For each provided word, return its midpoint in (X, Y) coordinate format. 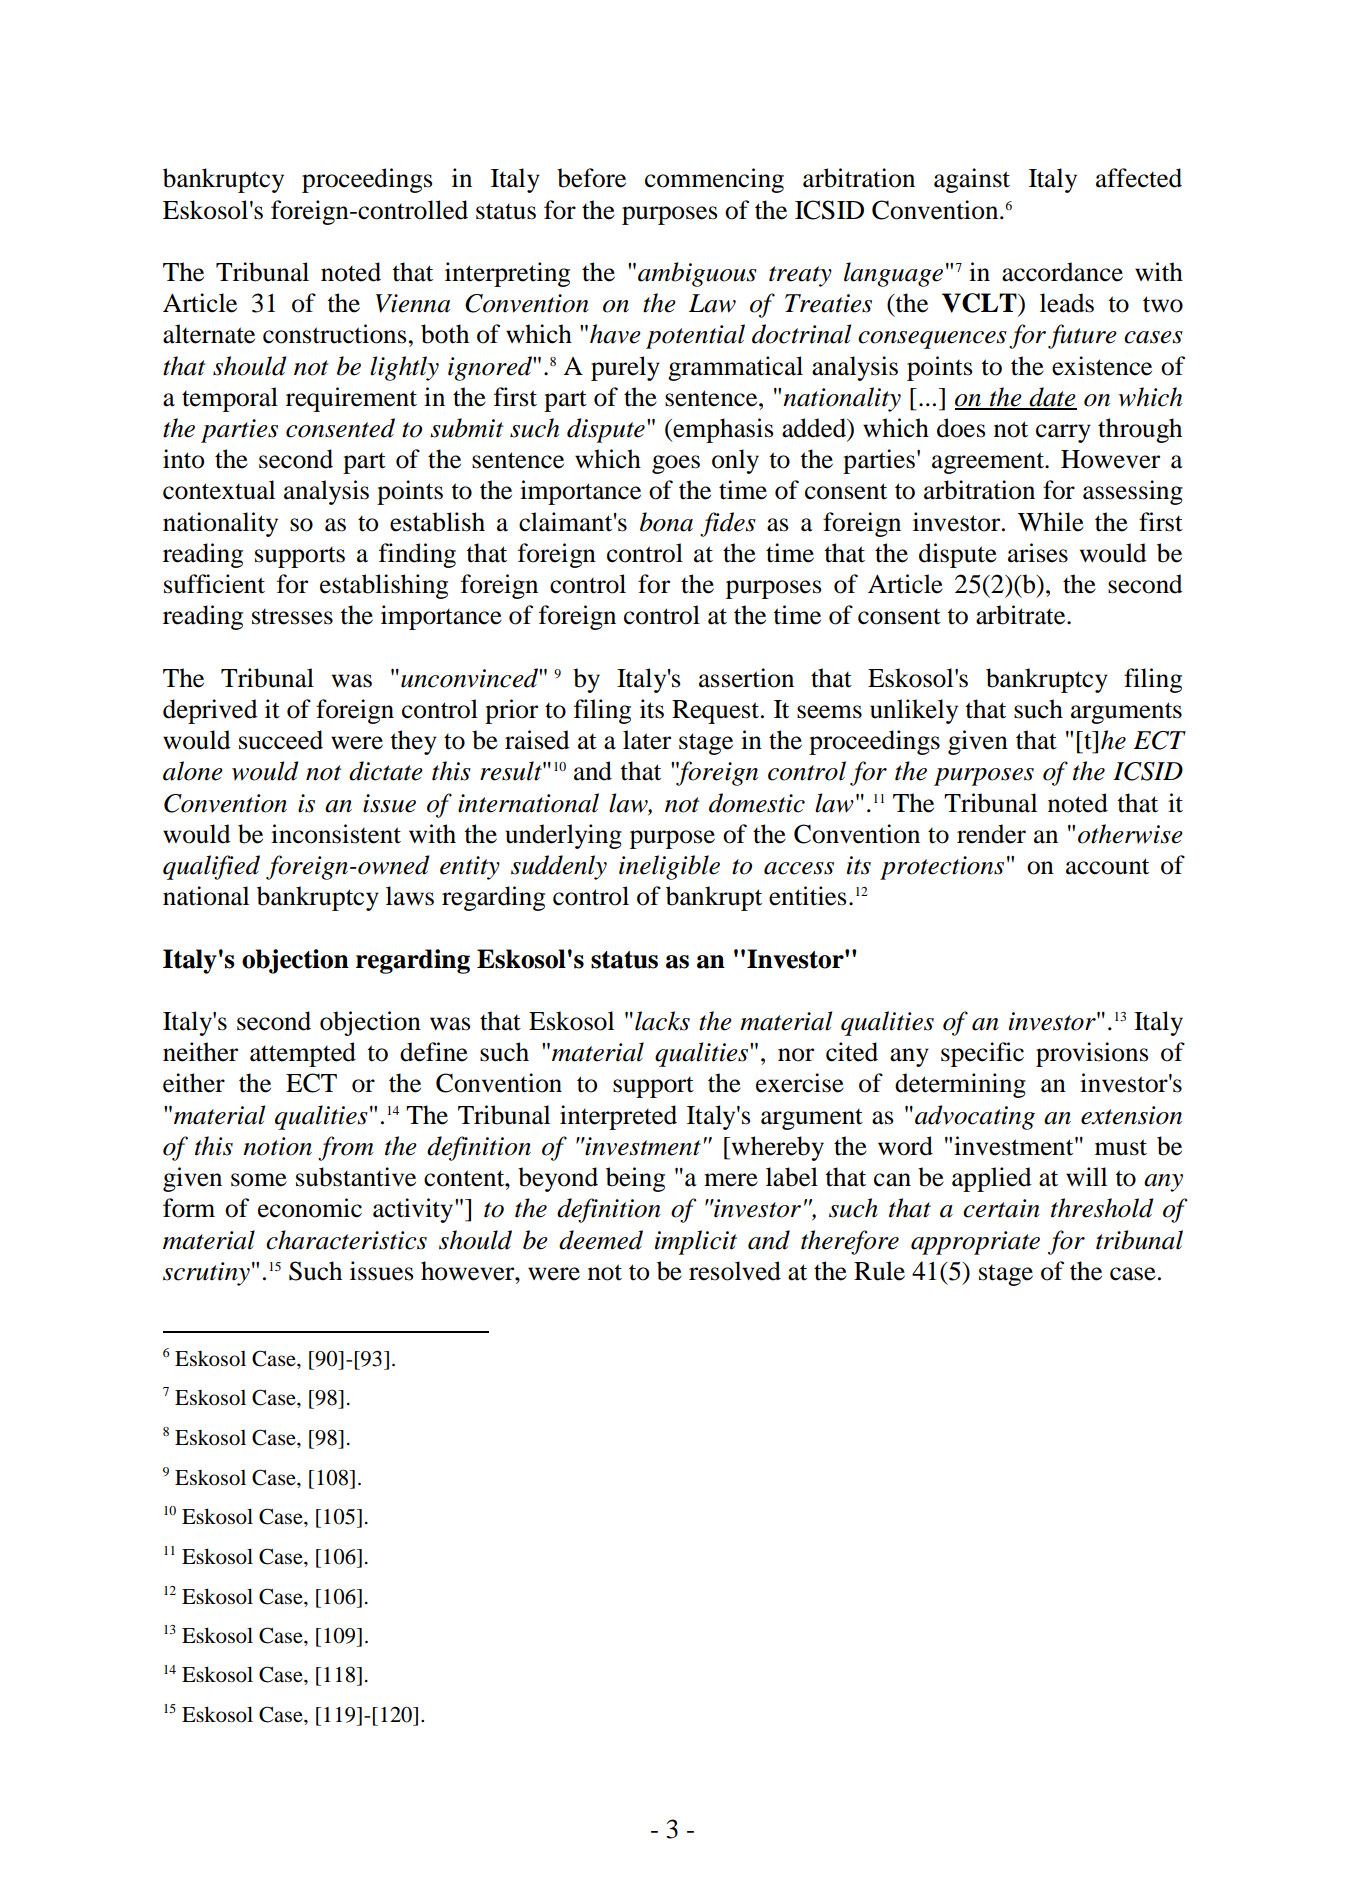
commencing (714, 180)
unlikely (914, 711)
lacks (662, 1021)
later (647, 740)
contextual (219, 490)
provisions (1092, 1054)
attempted (303, 1054)
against (972, 180)
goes (676, 464)
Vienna (413, 303)
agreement (989, 463)
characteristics (346, 1240)
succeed (281, 740)
